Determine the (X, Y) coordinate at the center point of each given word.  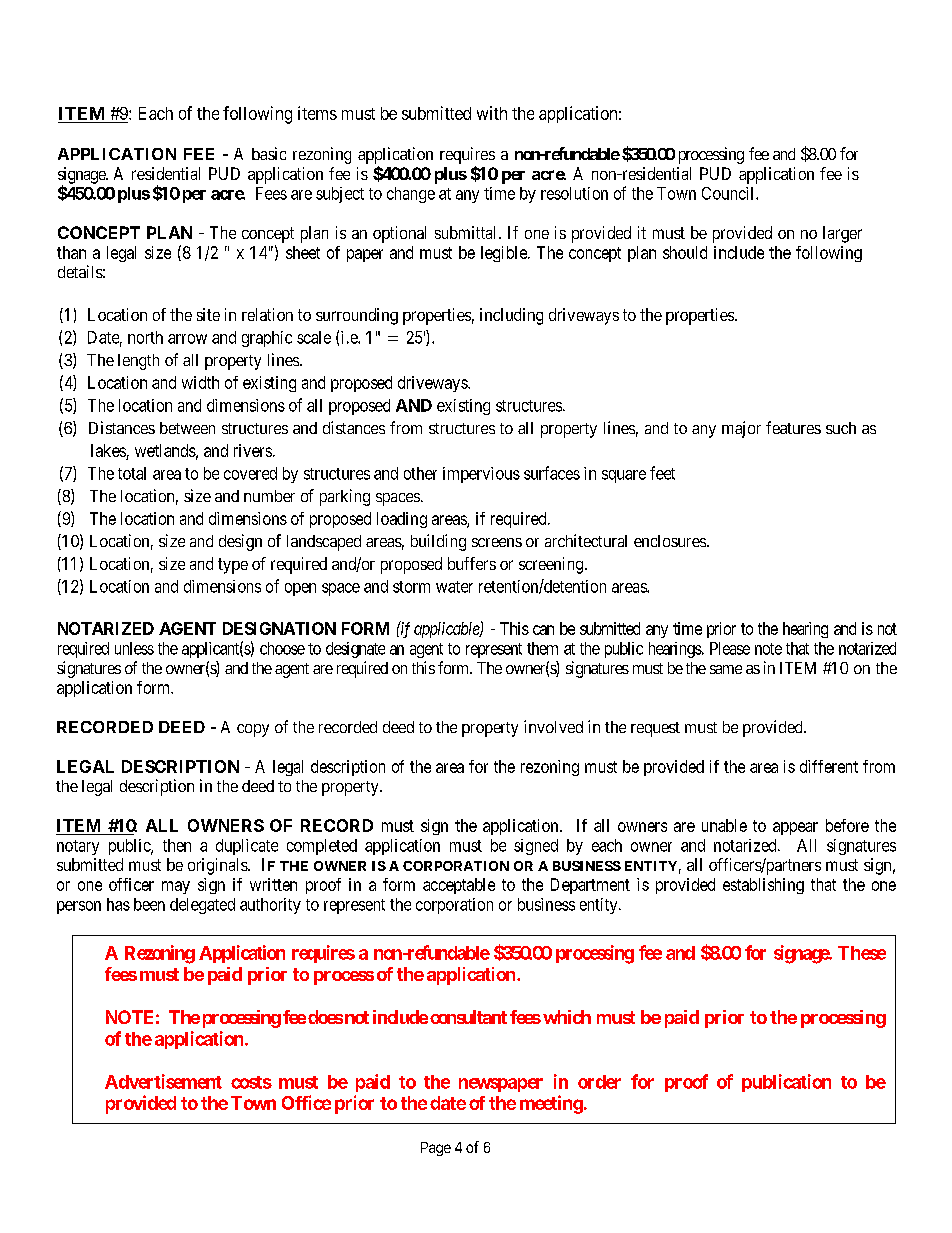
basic (269, 153)
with (492, 113)
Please (730, 648)
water (454, 587)
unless (134, 648)
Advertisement (163, 1081)
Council (729, 193)
